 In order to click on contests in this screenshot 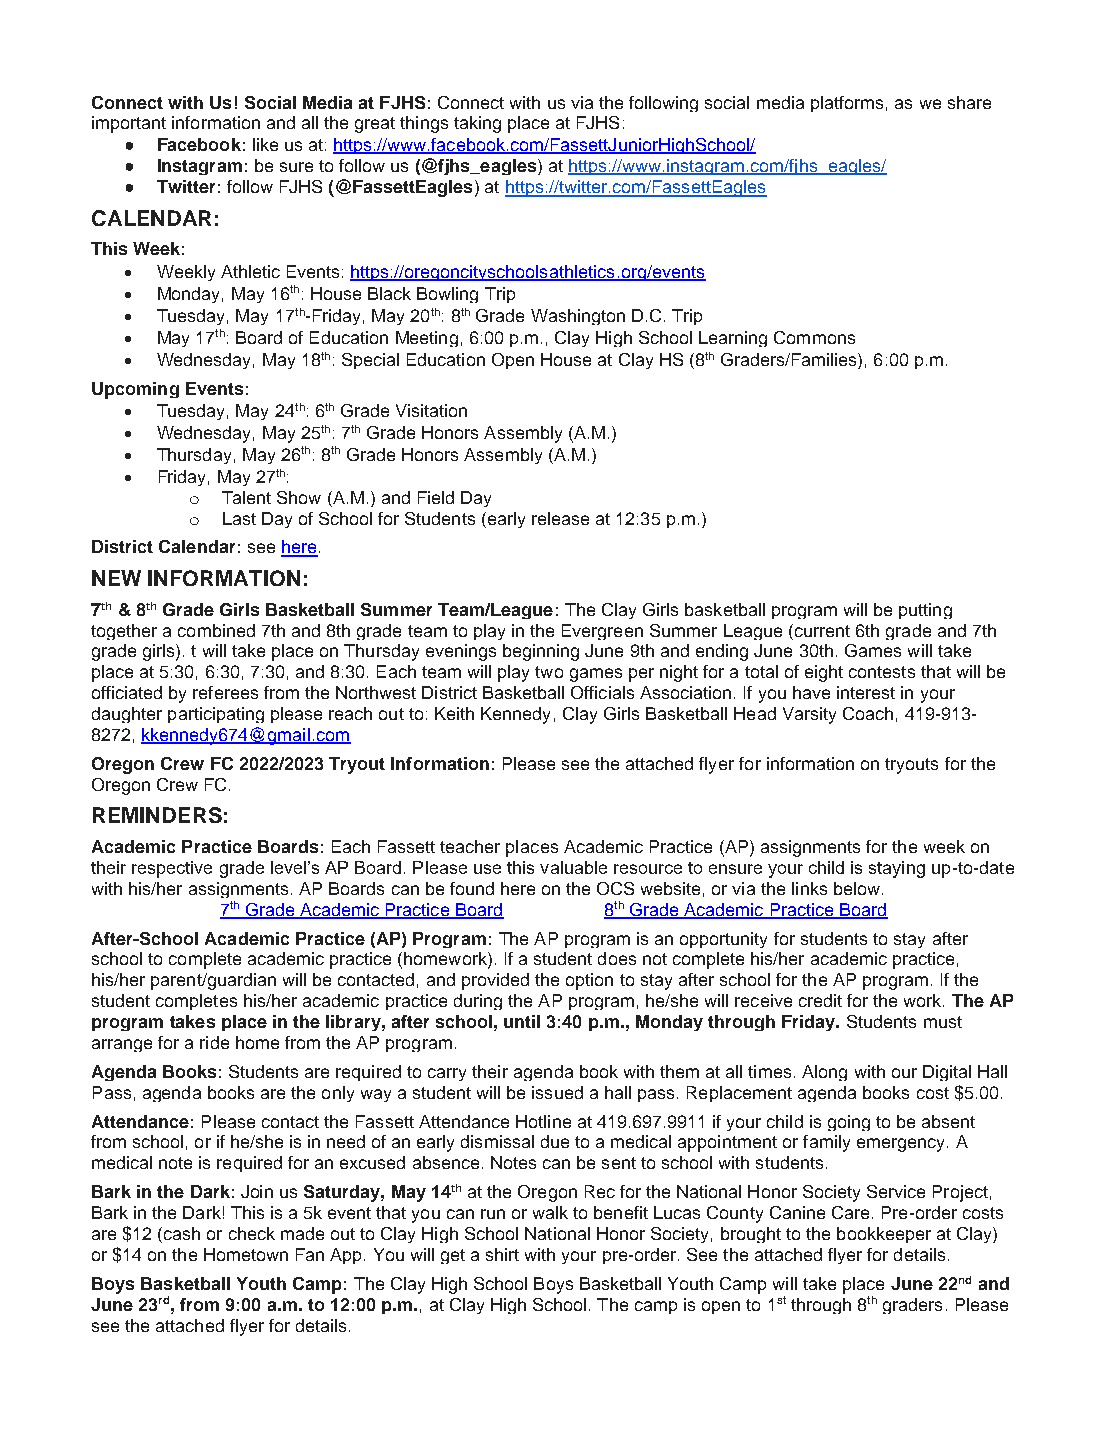, I will do `click(882, 672)`.
